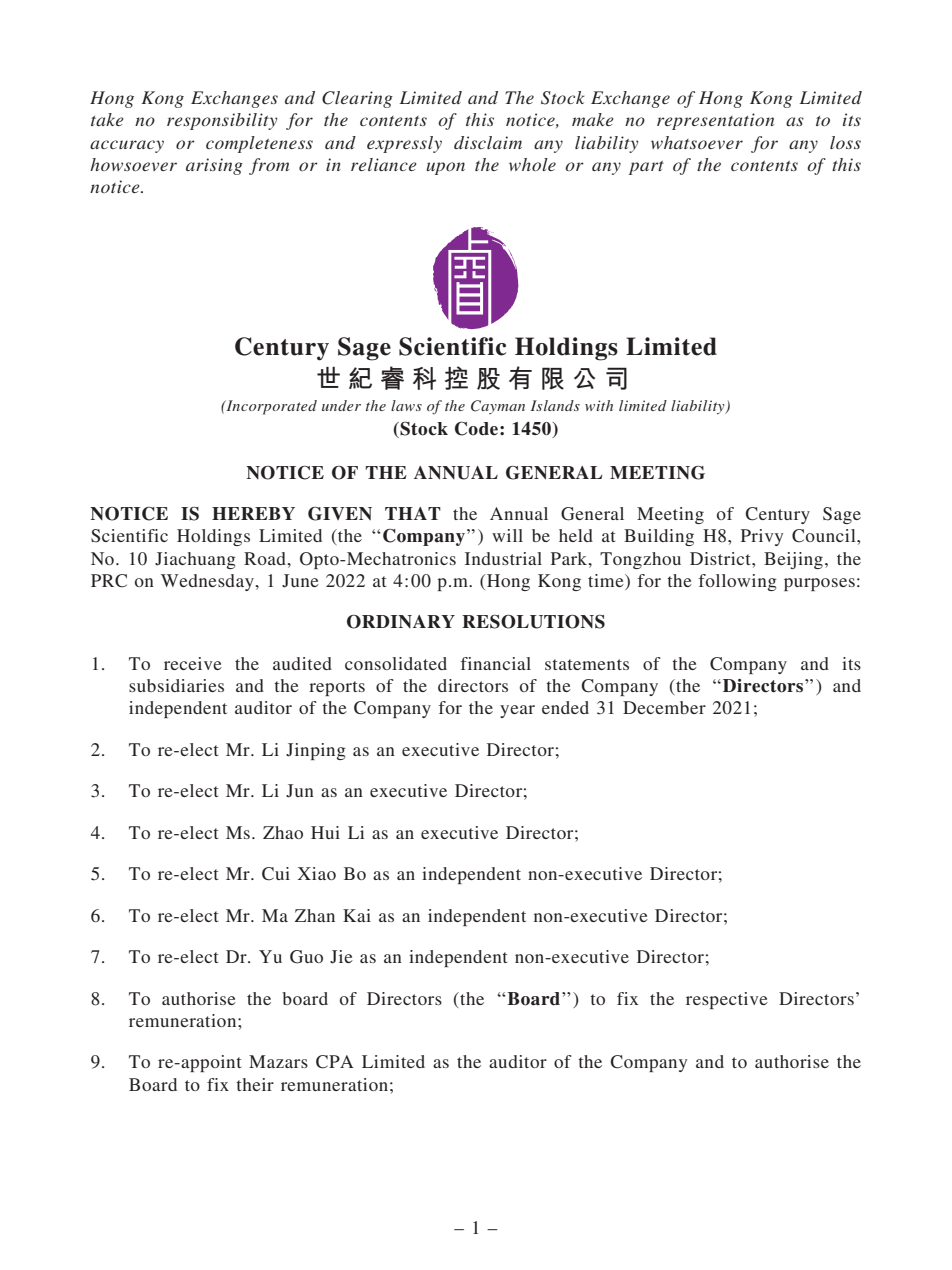 The image size is (952, 1270). Describe the element at coordinates (517, 711) in the image. I see `year` at that location.
